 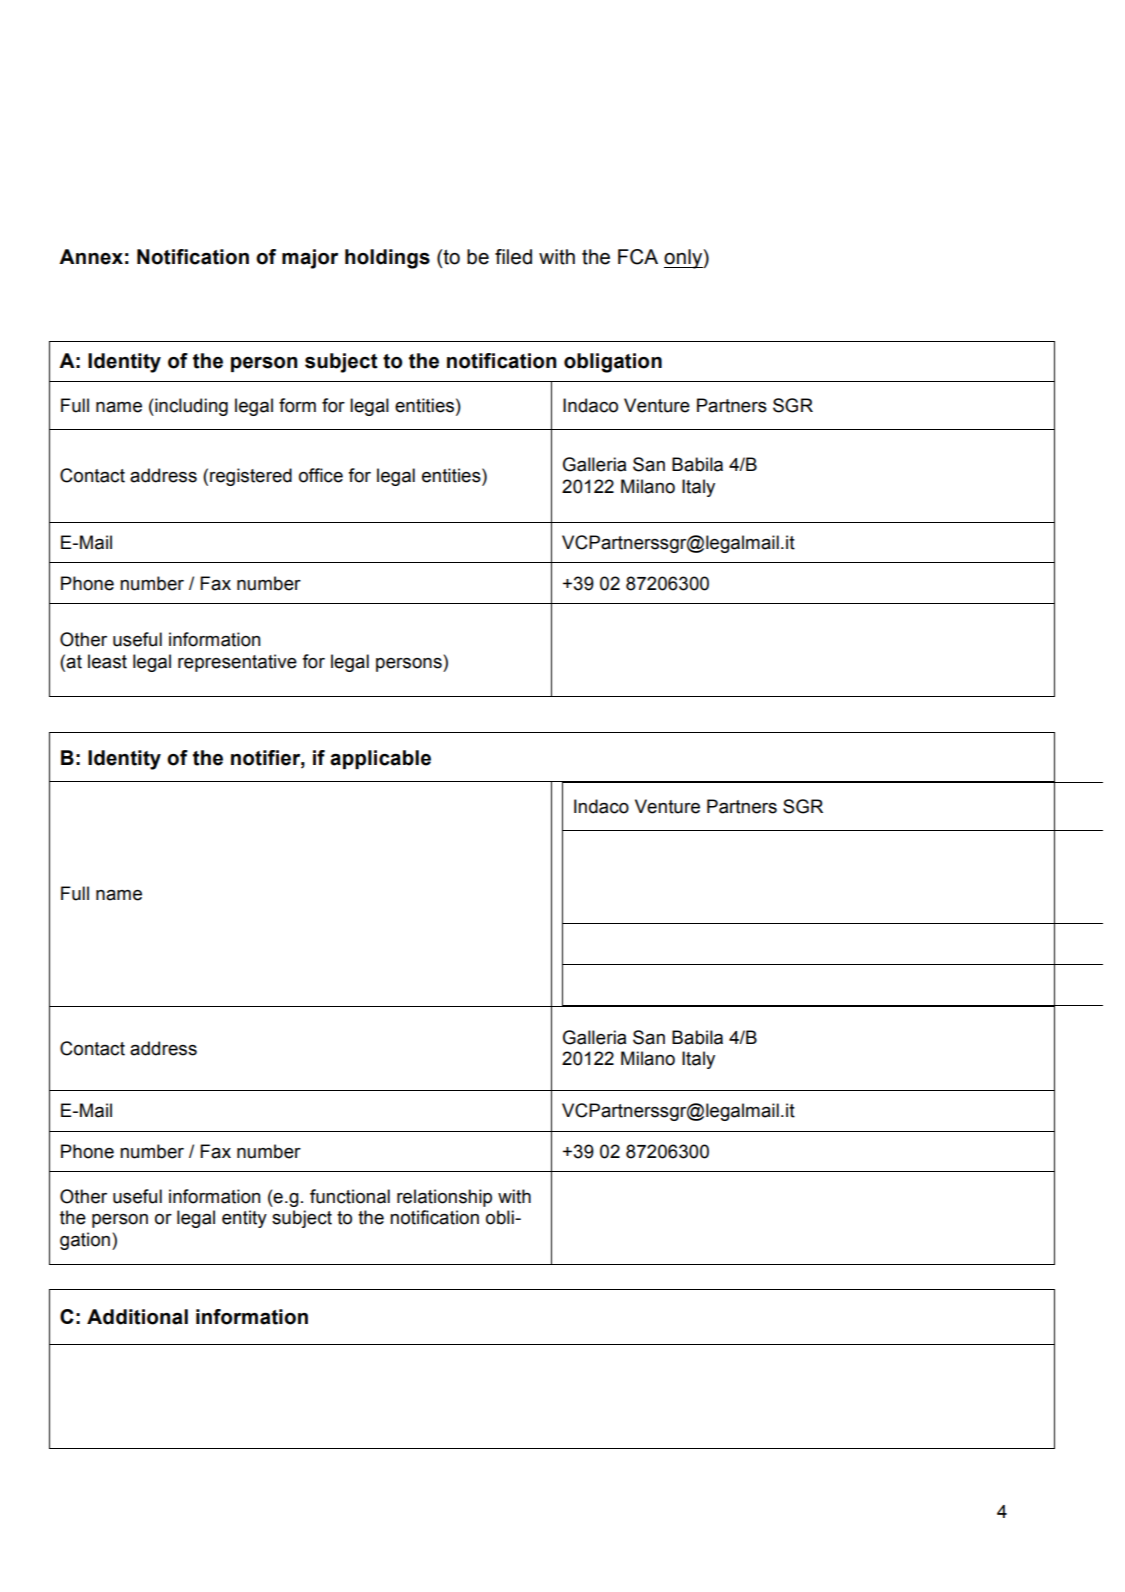 What do you see at coordinates (107, 661) in the image?
I see `least` at bounding box center [107, 661].
